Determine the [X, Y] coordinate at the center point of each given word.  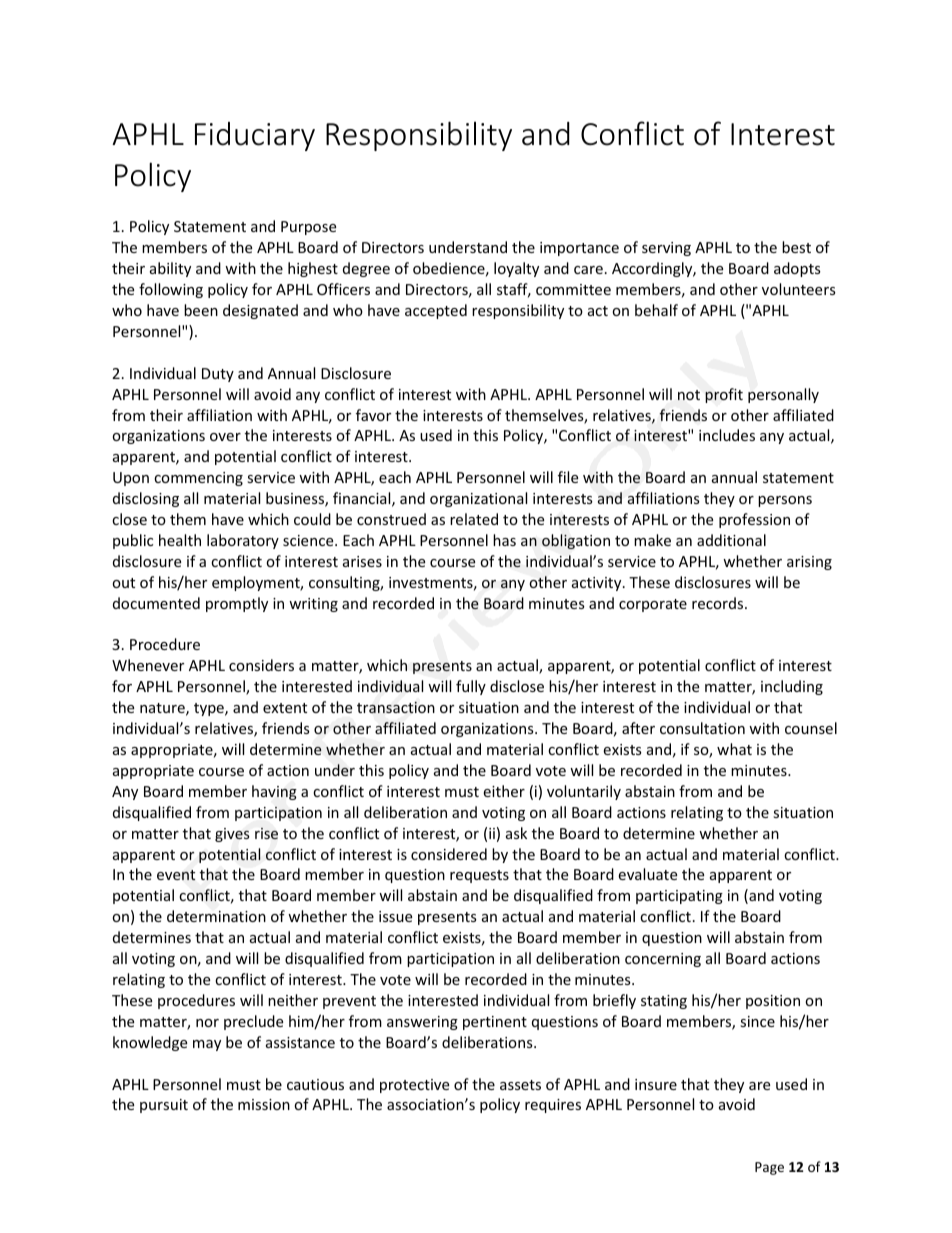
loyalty [516, 269]
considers [261, 665]
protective [414, 1086]
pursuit [164, 1106]
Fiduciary [255, 136]
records [719, 603]
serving [666, 249]
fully [471, 687]
